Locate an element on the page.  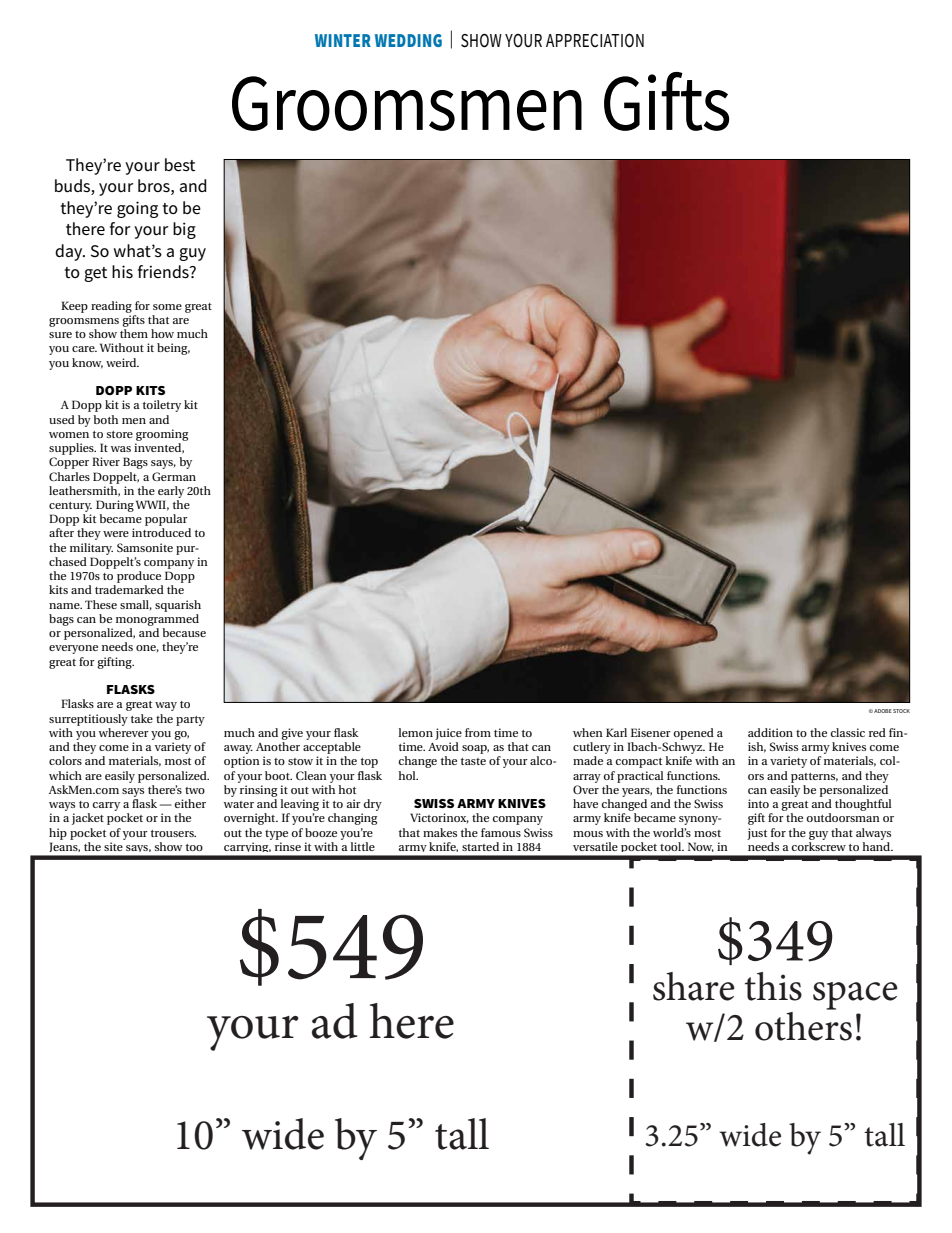
APPRECIATION is located at coordinates (595, 40).
